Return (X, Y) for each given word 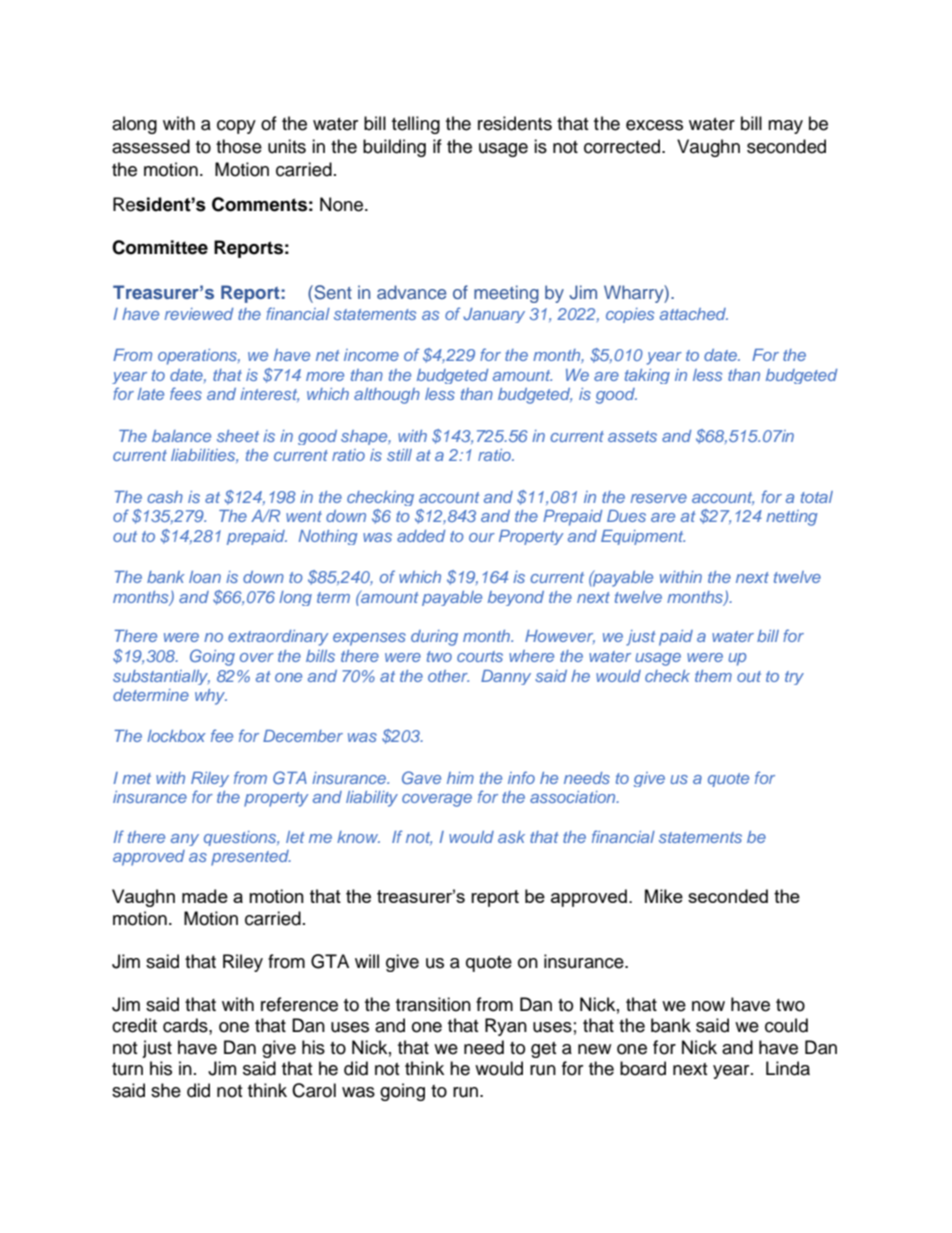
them (713, 676)
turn (127, 1069)
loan (205, 577)
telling (416, 125)
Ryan (506, 1027)
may (785, 127)
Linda (788, 1068)
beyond (516, 598)
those (239, 146)
